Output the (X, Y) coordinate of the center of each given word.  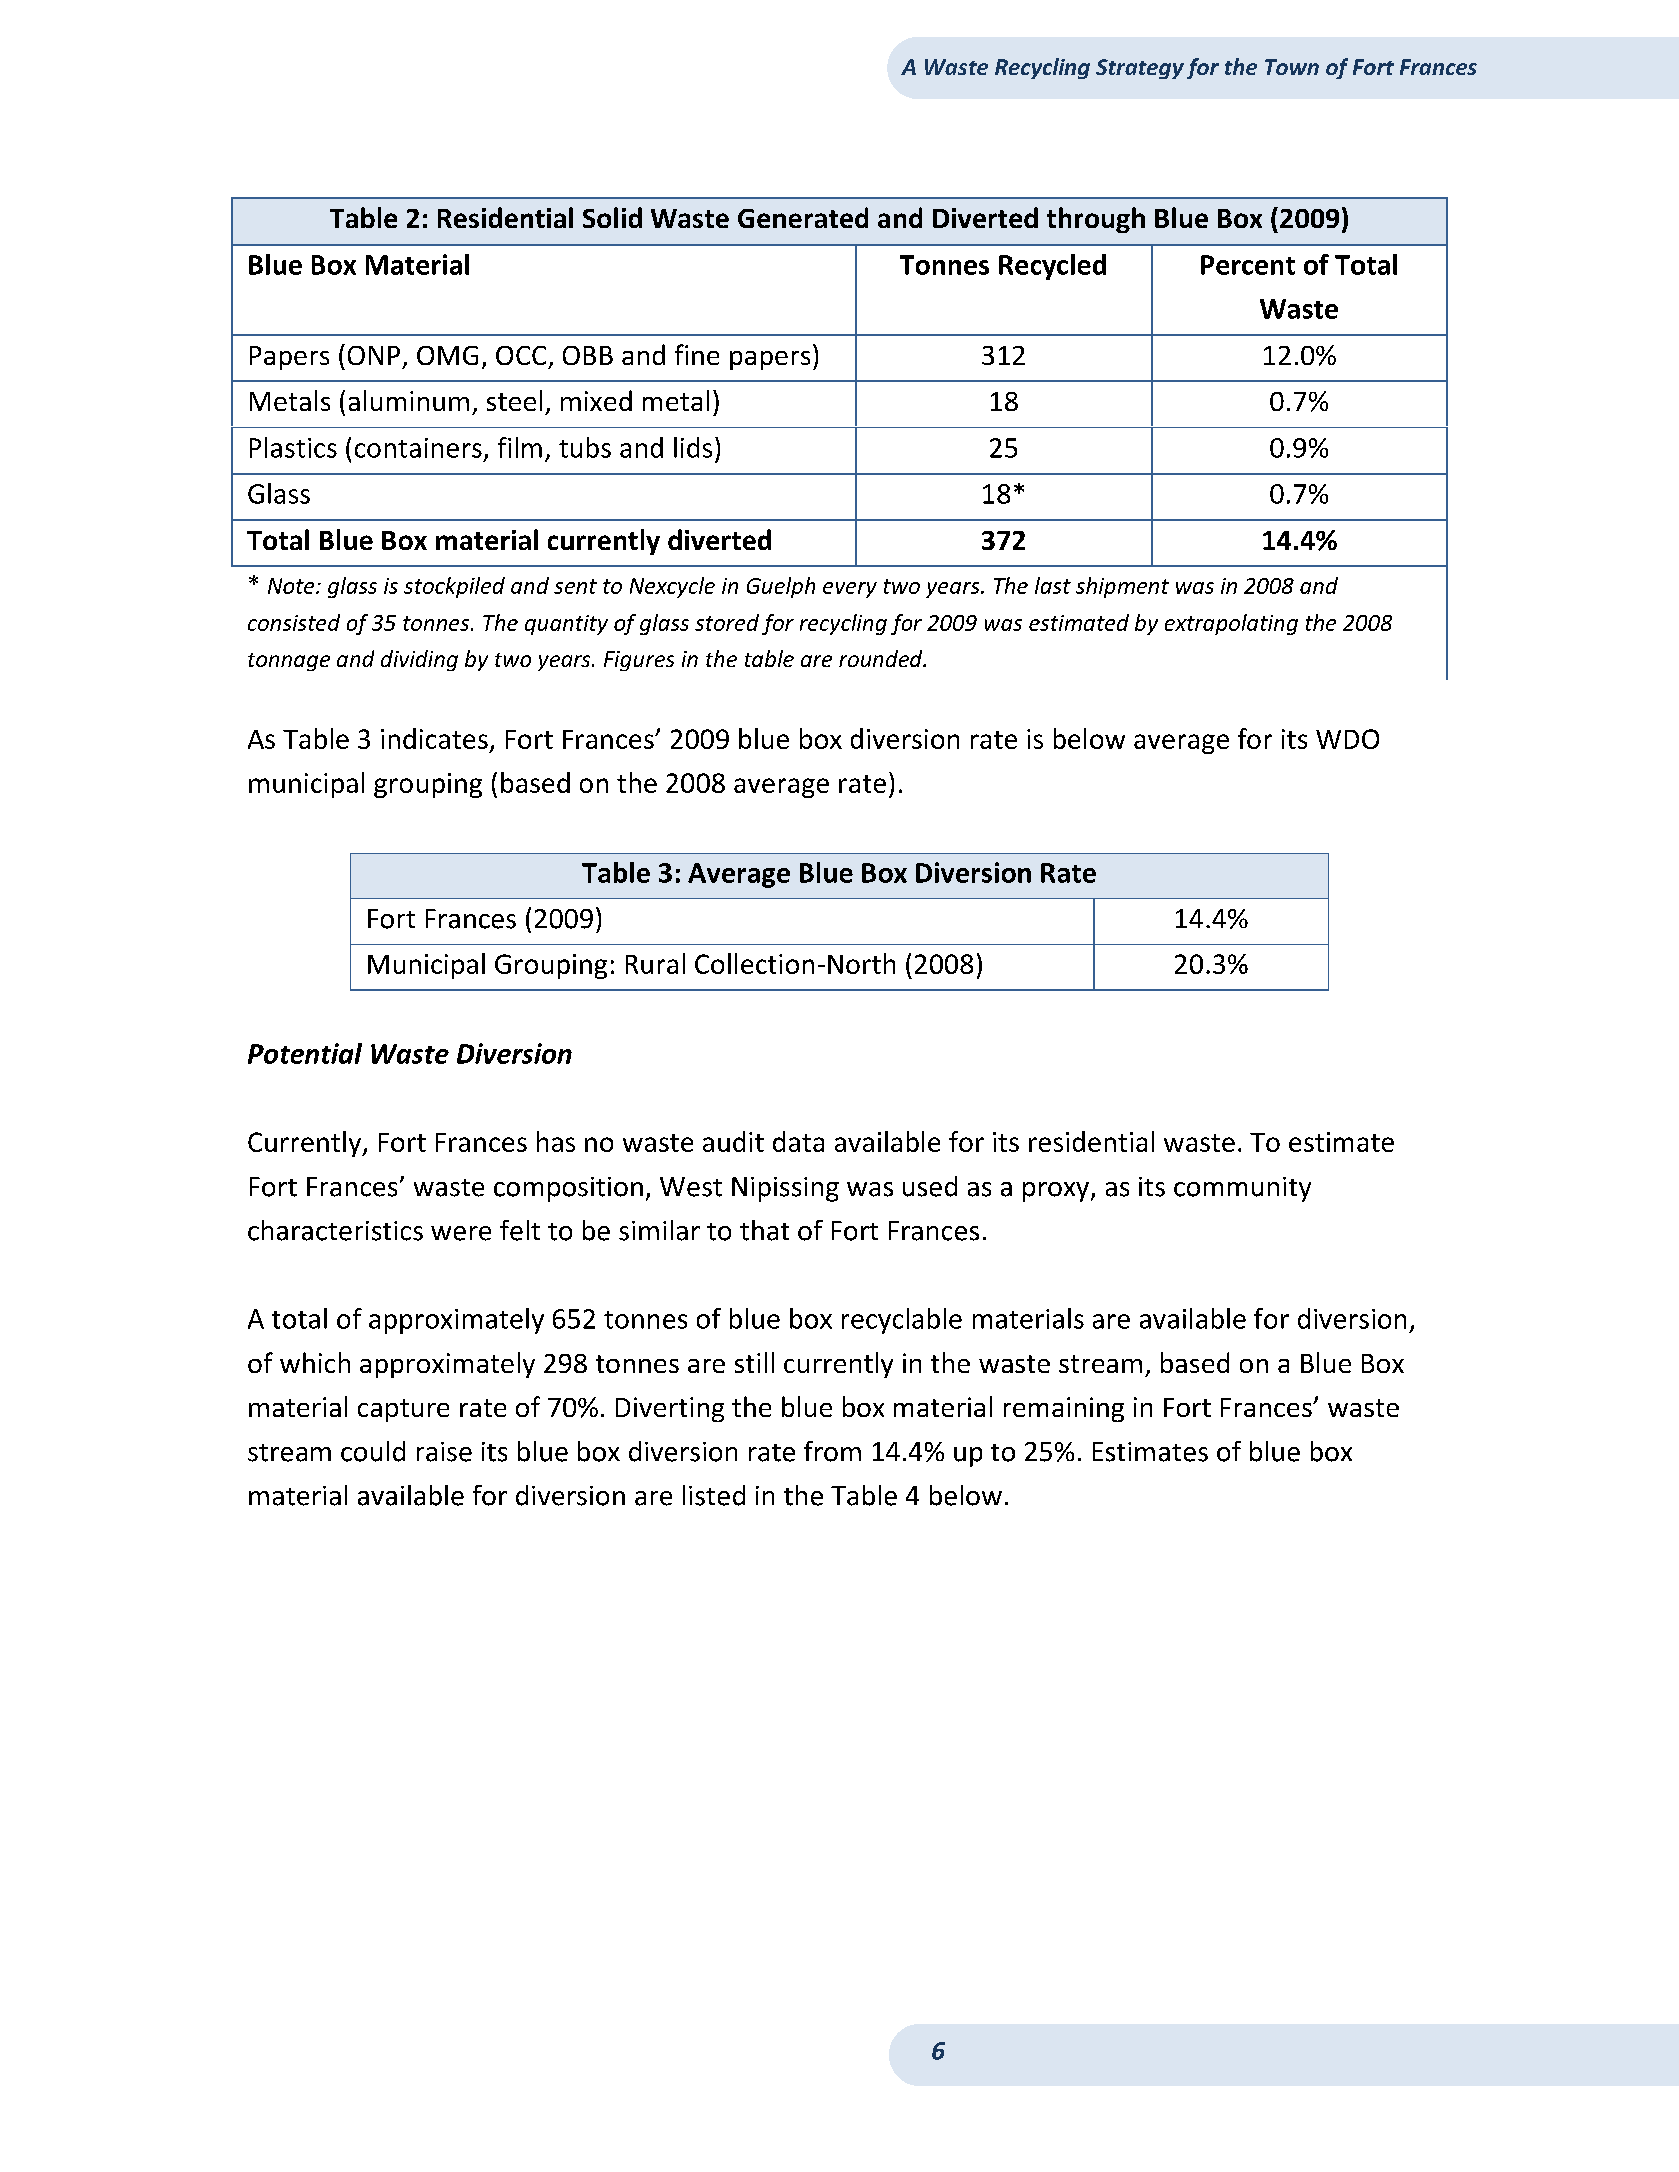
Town (1292, 67)
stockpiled (454, 587)
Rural (655, 963)
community (1242, 1189)
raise (444, 1452)
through (1096, 220)
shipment (1122, 587)
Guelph (781, 587)
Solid (612, 217)
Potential (305, 1053)
